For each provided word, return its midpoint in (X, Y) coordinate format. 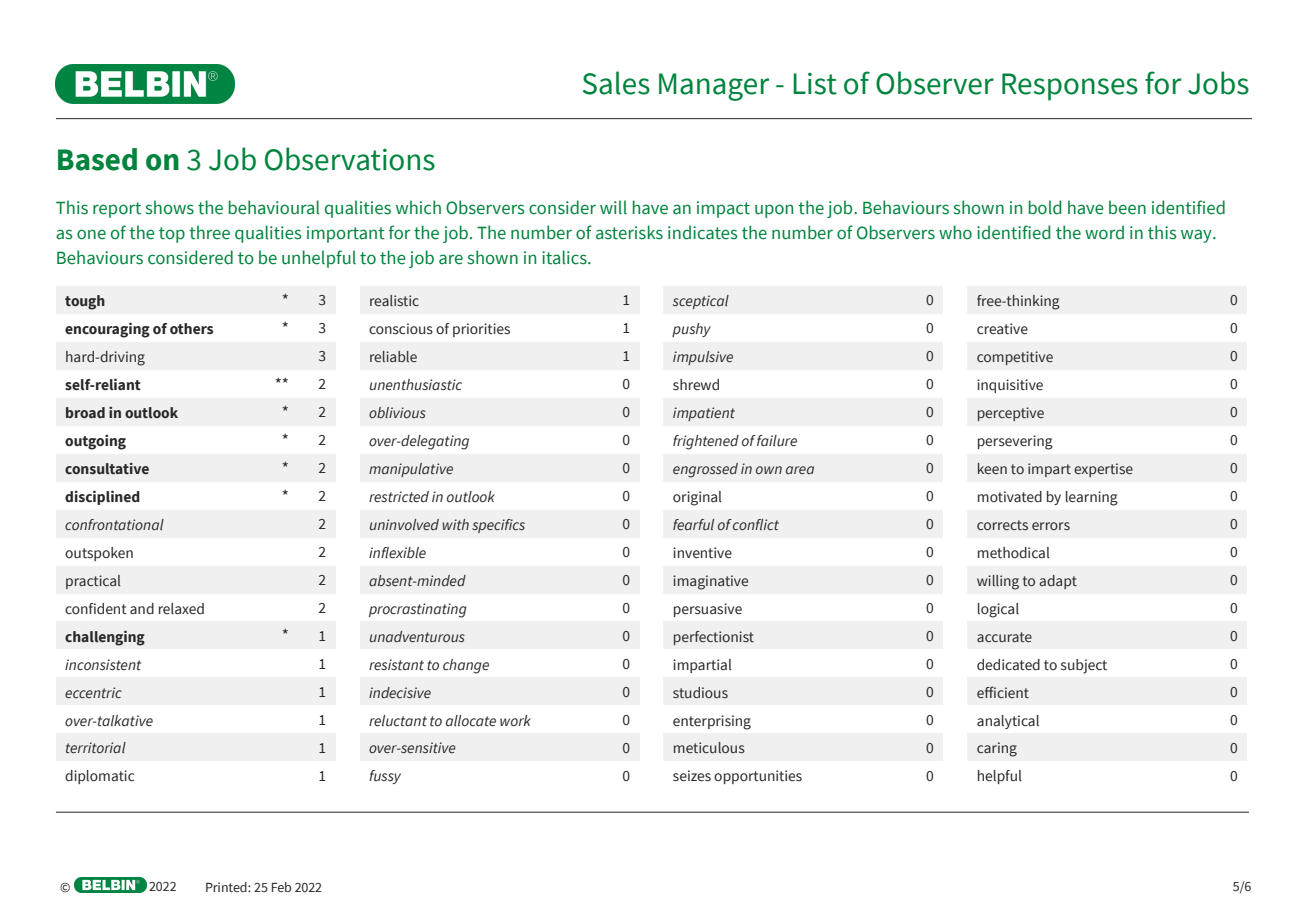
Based (97, 159)
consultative (107, 468)
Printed (227, 887)
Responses (1070, 87)
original (697, 498)
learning (1092, 498)
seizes (692, 776)
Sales (616, 83)
